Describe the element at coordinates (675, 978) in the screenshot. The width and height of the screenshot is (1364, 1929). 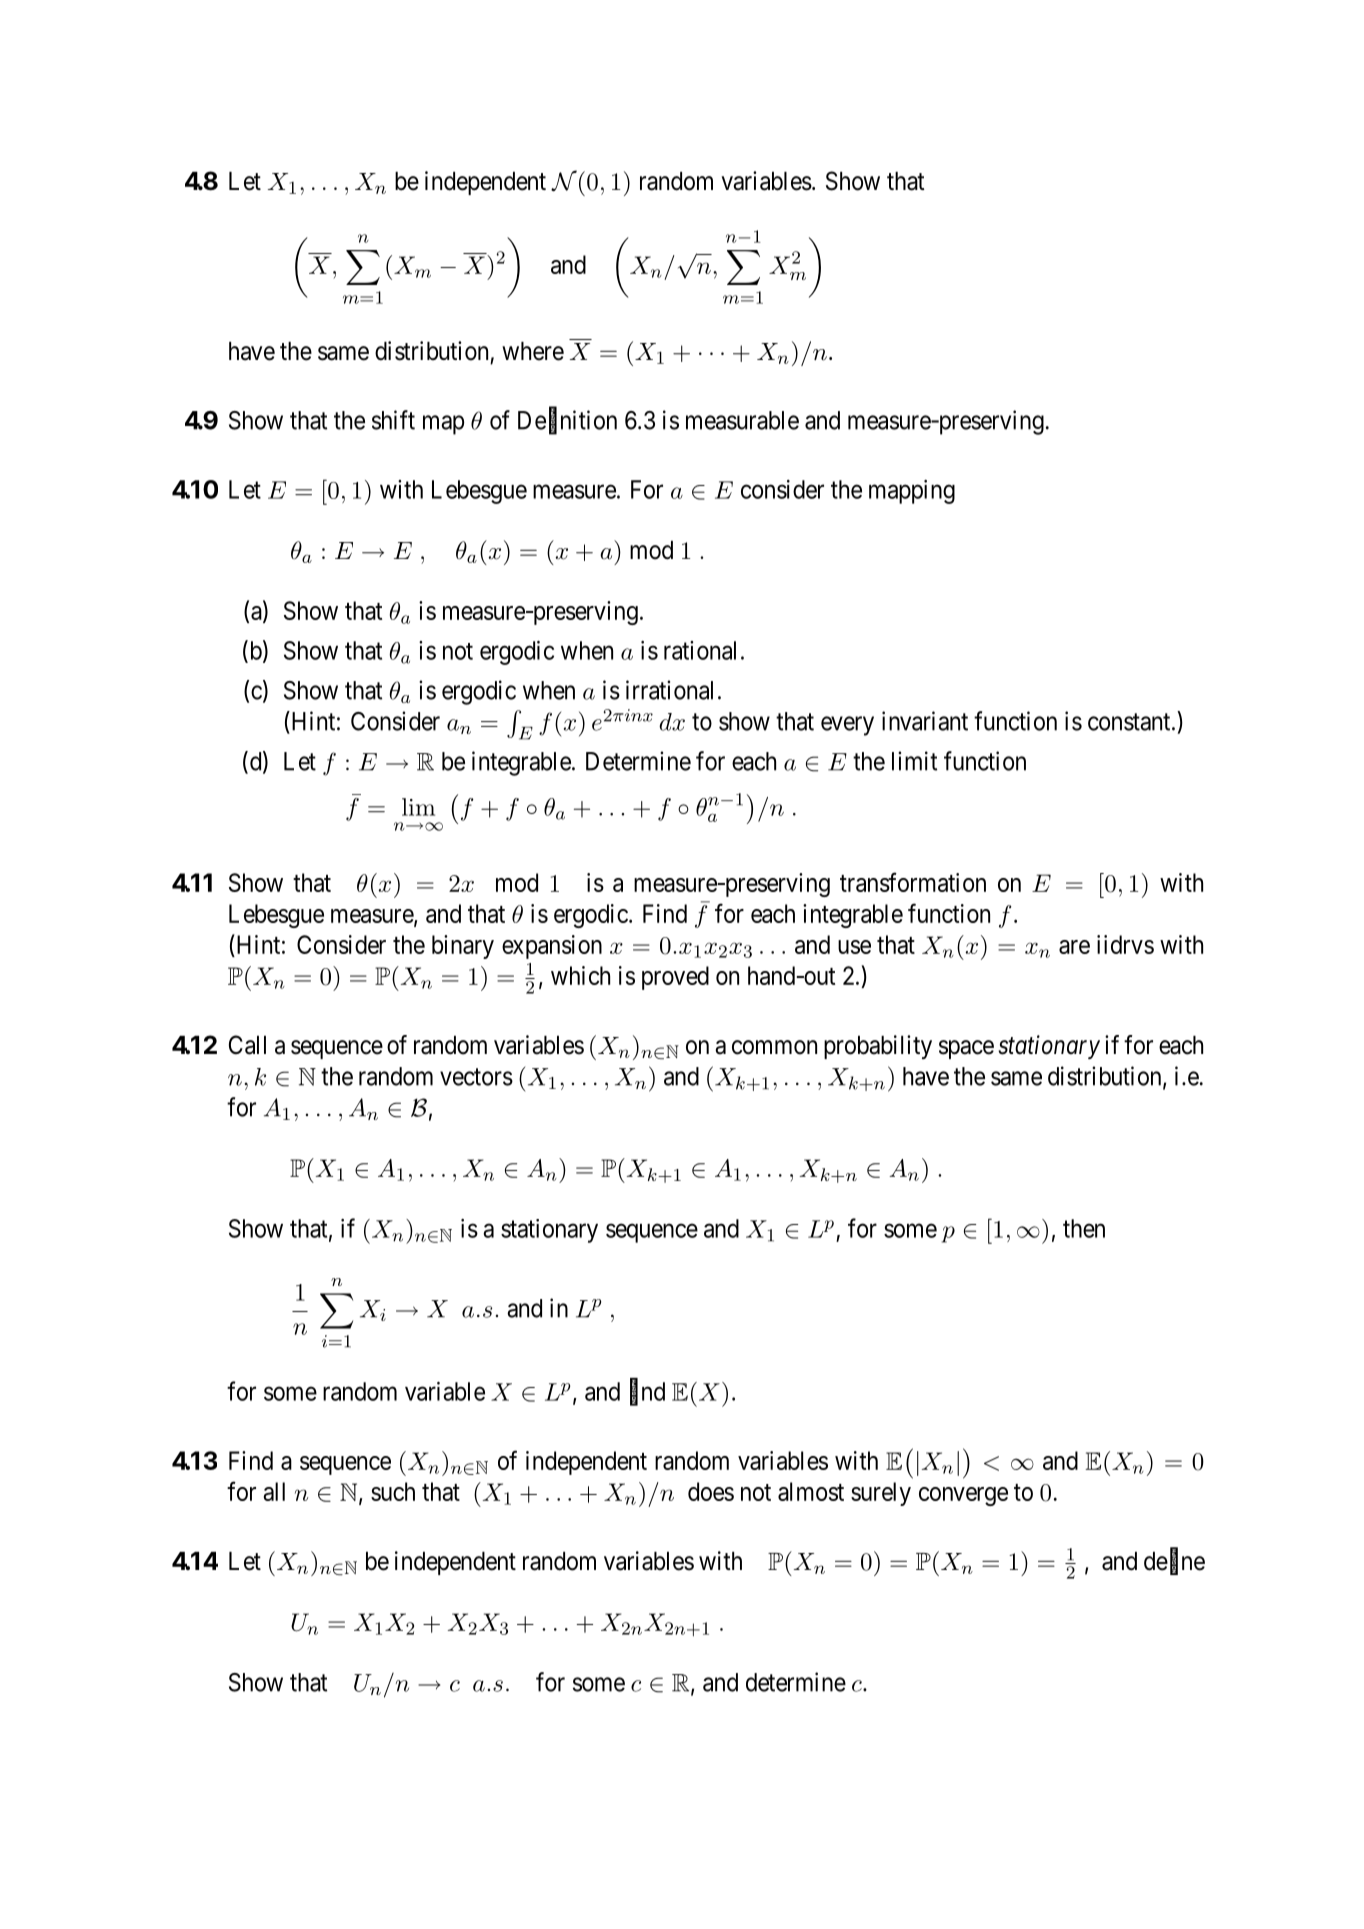
I see `proved` at that location.
